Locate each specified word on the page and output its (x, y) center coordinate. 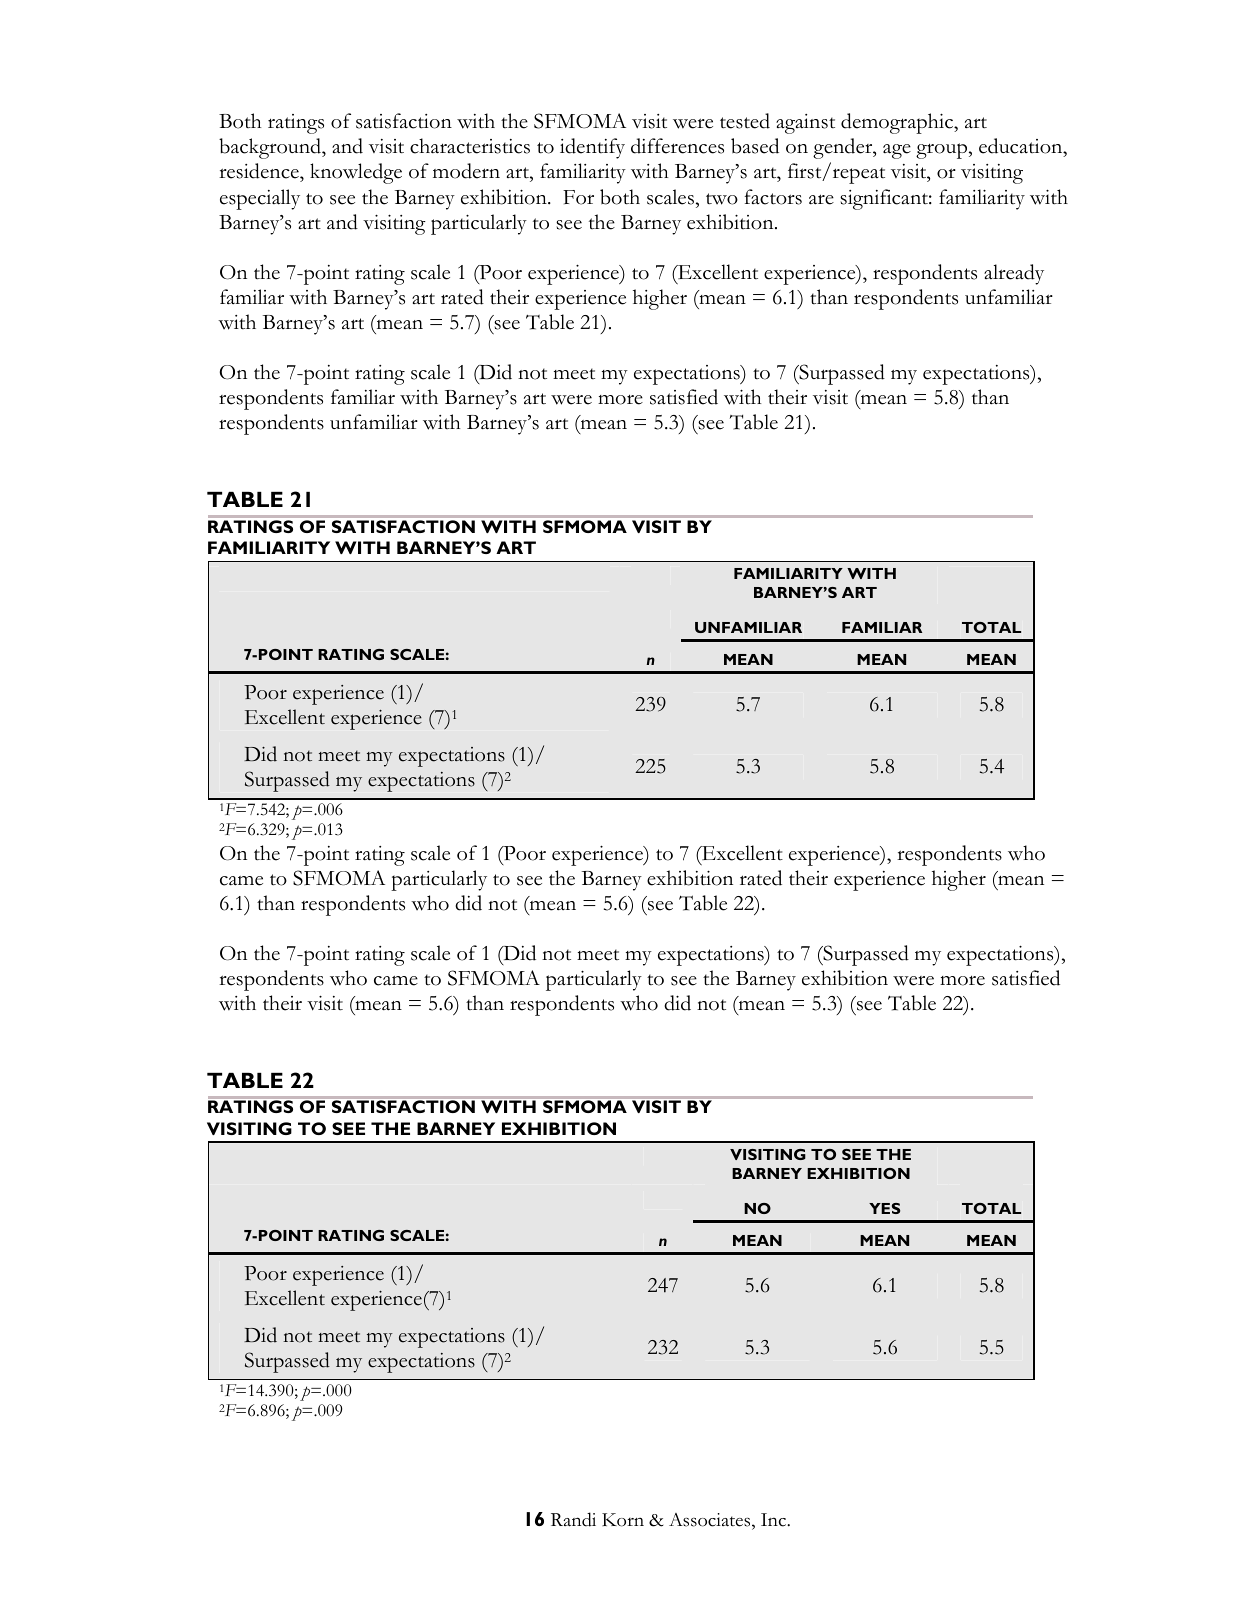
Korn (623, 1520)
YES (884, 1208)
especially (260, 199)
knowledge (356, 173)
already (1014, 274)
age (897, 151)
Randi (573, 1519)
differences (677, 146)
